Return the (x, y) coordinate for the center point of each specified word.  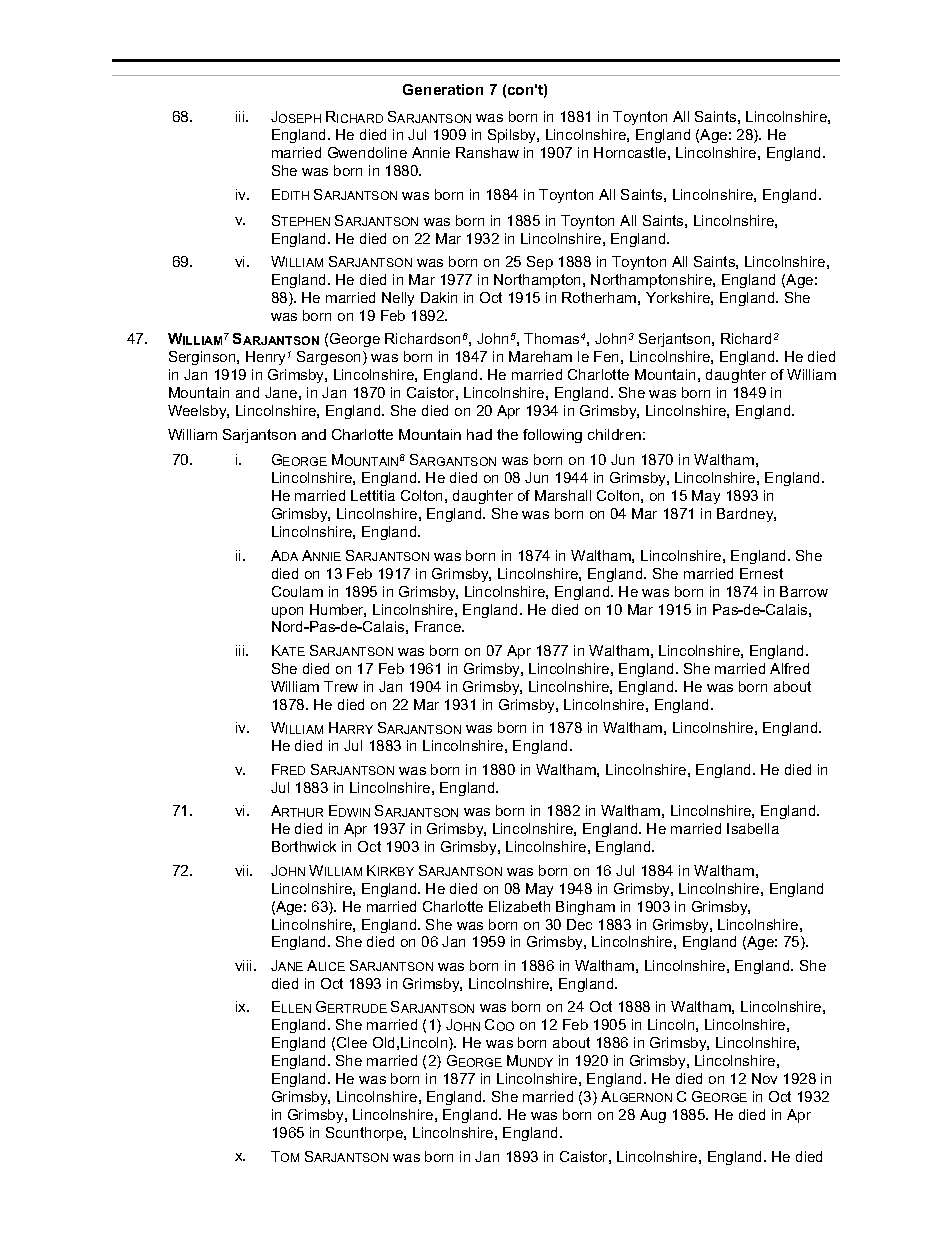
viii (245, 965)
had (479, 434)
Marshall (563, 495)
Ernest (761, 573)
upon (287, 612)
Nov (764, 1078)
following (552, 436)
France (439, 626)
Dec (579, 924)
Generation (443, 89)
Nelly (398, 299)
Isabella (753, 828)
